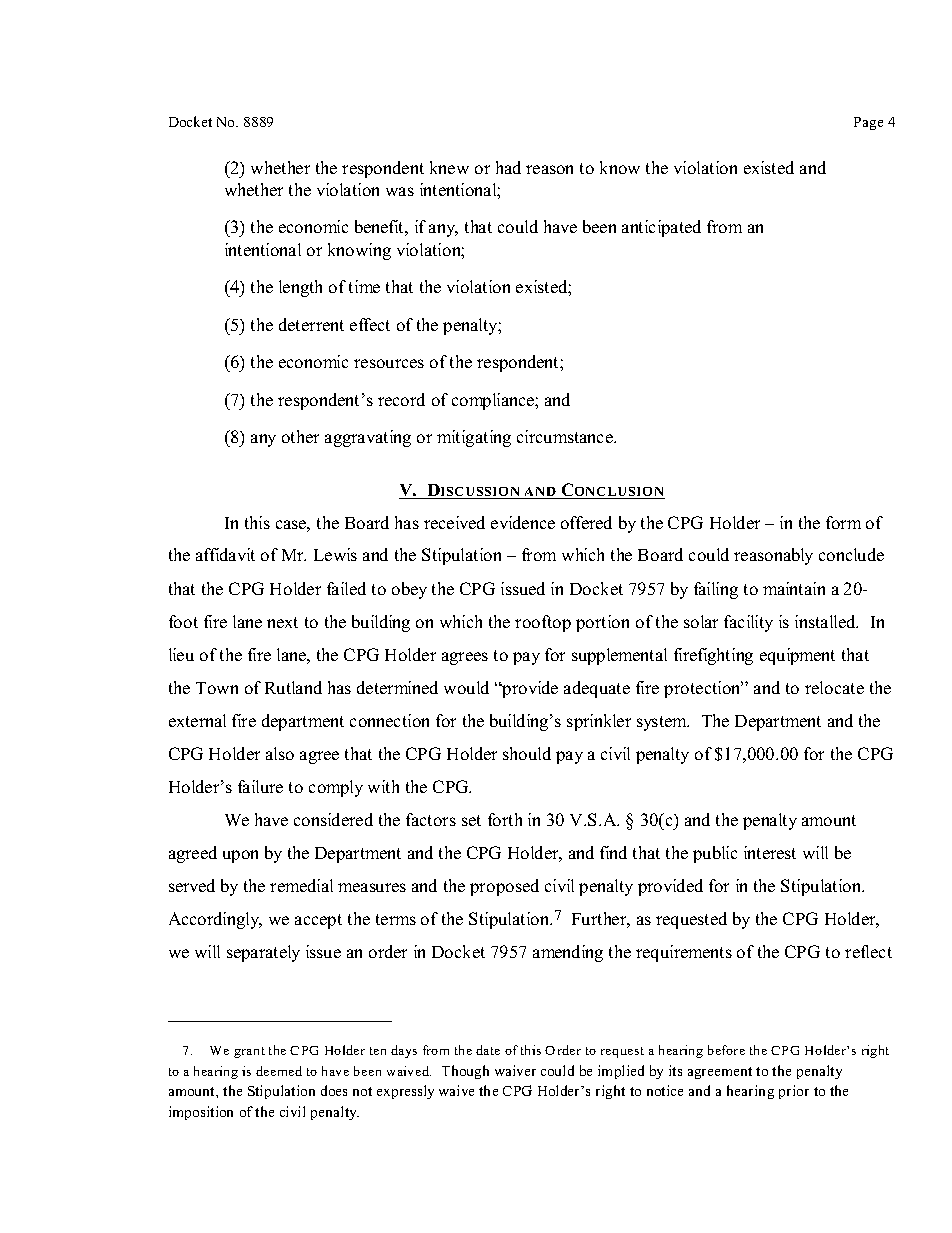 The image size is (952, 1233). I want to click on deemed, so click(279, 1071).
